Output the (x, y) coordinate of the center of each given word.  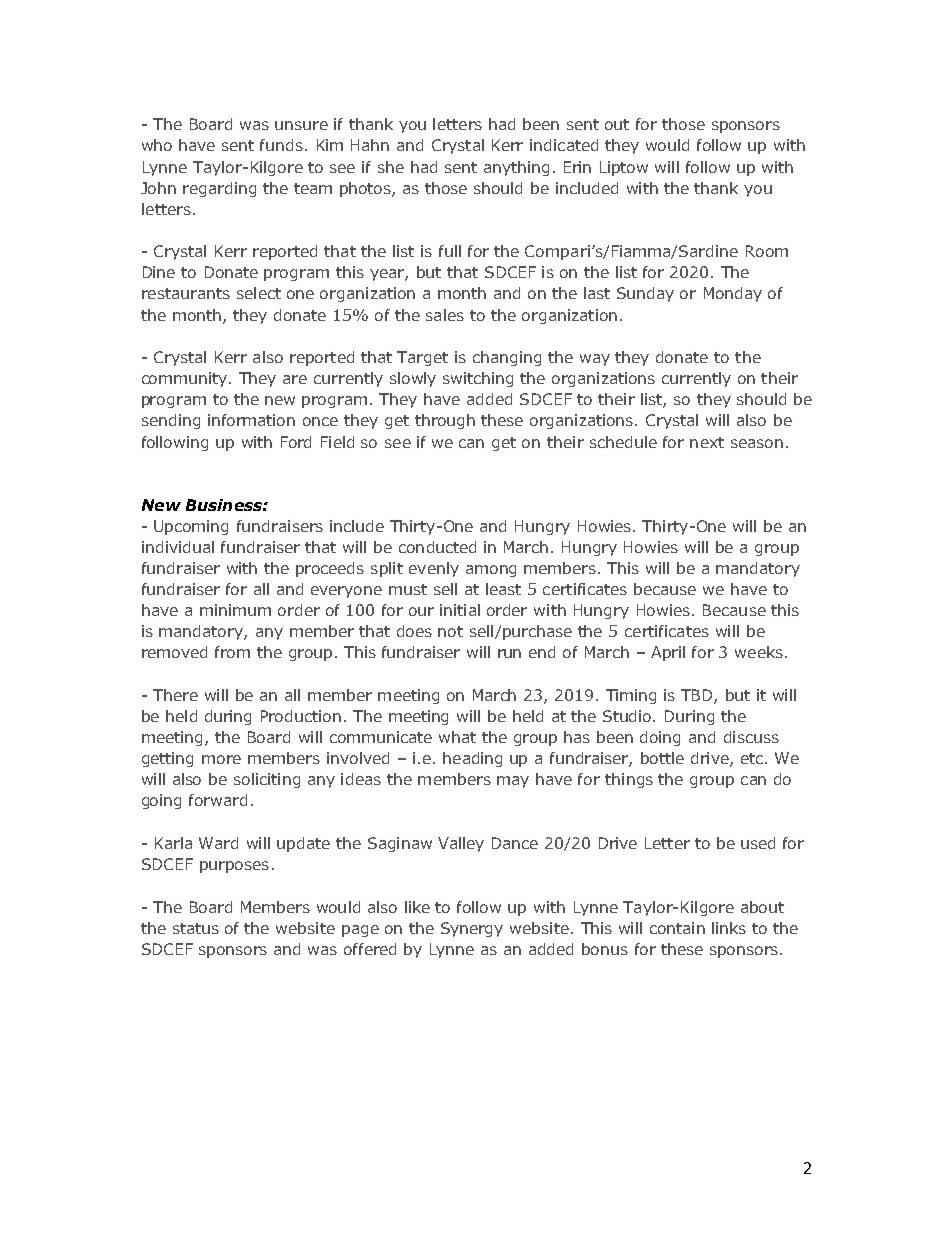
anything (516, 168)
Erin (577, 167)
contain (677, 928)
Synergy (472, 929)
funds (281, 145)
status (196, 928)
